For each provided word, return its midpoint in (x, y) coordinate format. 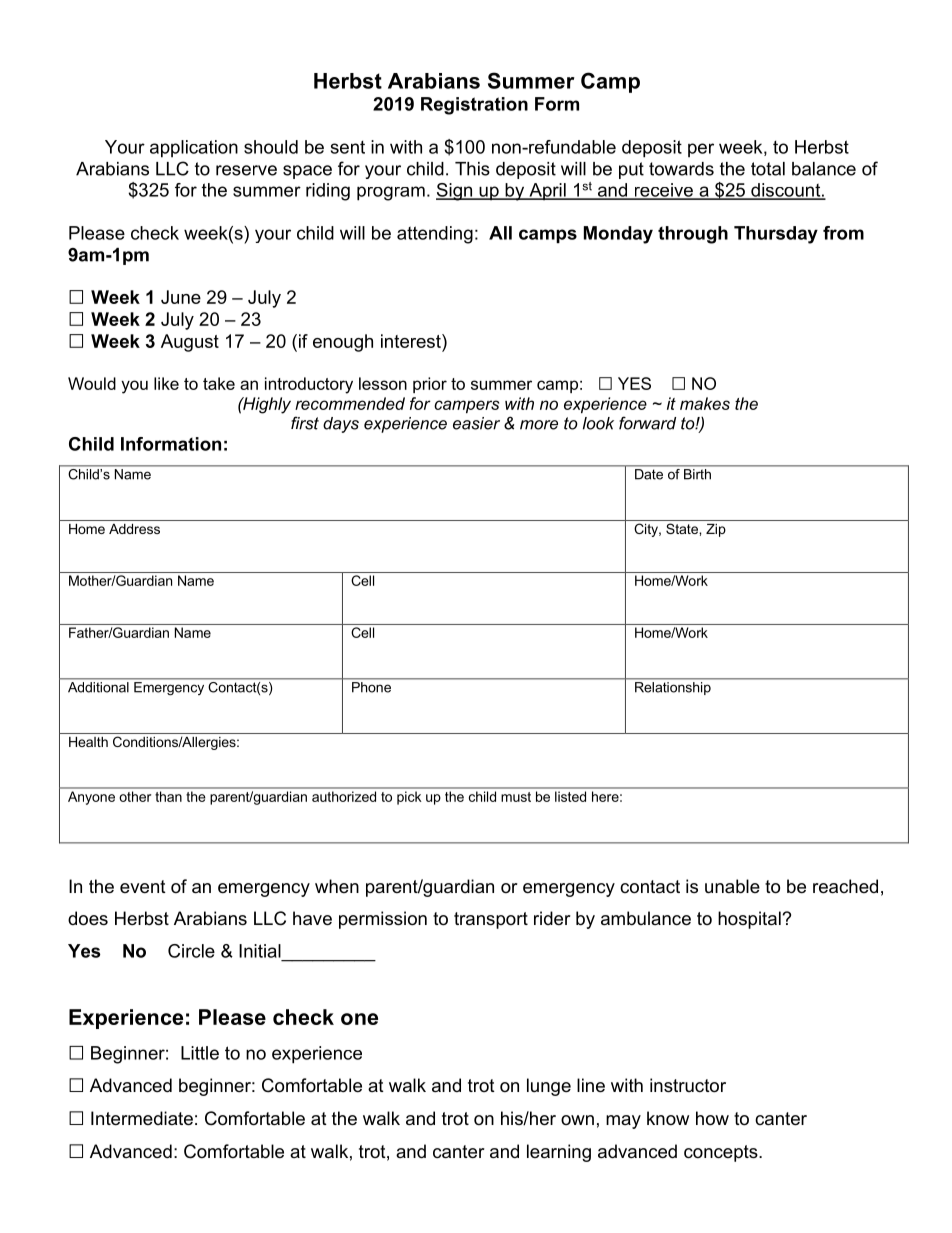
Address (134, 529)
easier (476, 423)
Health (88, 742)
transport (491, 920)
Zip (716, 530)
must (516, 797)
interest (412, 342)
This (472, 169)
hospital (750, 920)
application (194, 149)
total (768, 169)
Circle (191, 951)
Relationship (673, 688)
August (190, 343)
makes (705, 403)
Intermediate (142, 1118)
